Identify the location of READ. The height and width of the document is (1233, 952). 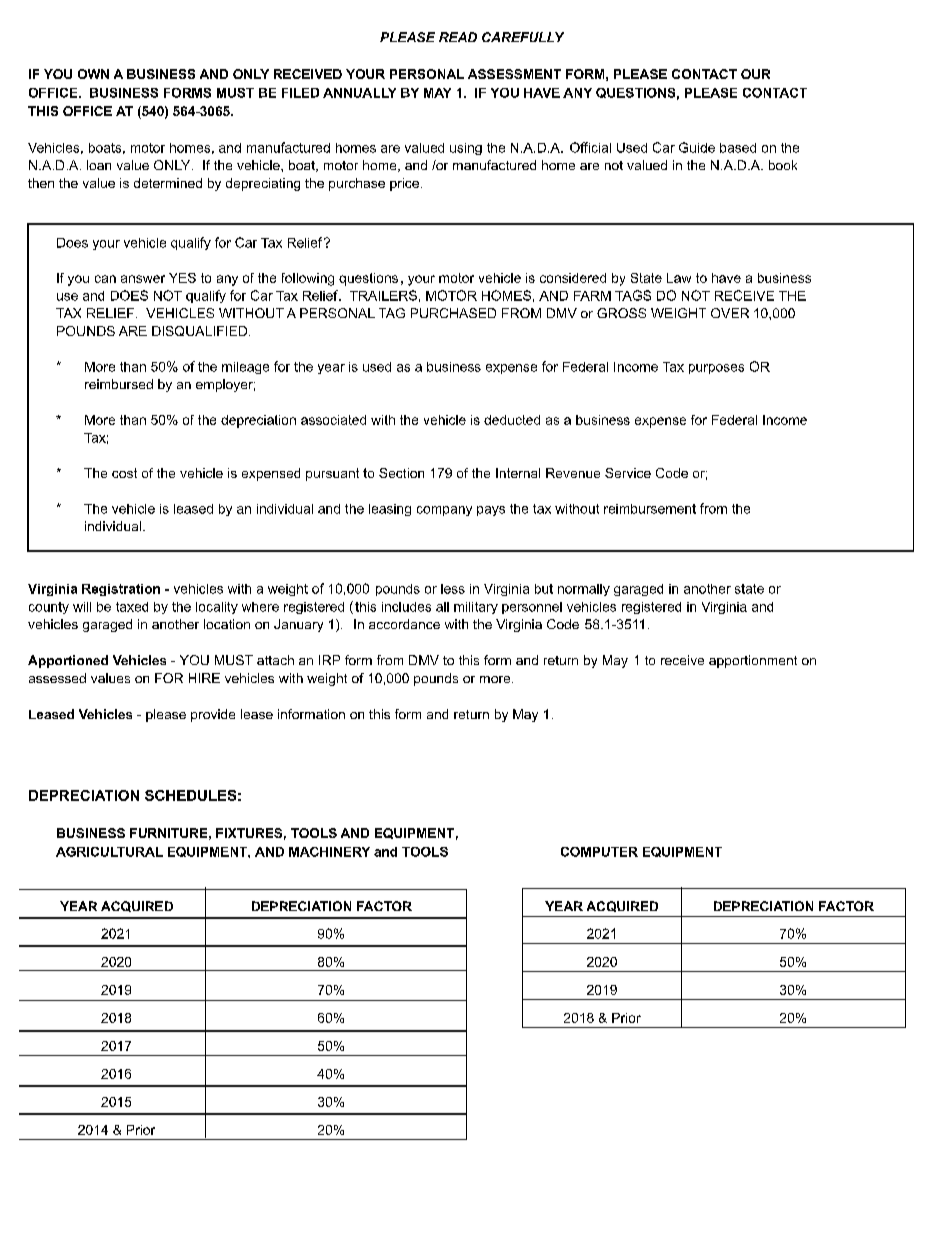
(458, 37).
